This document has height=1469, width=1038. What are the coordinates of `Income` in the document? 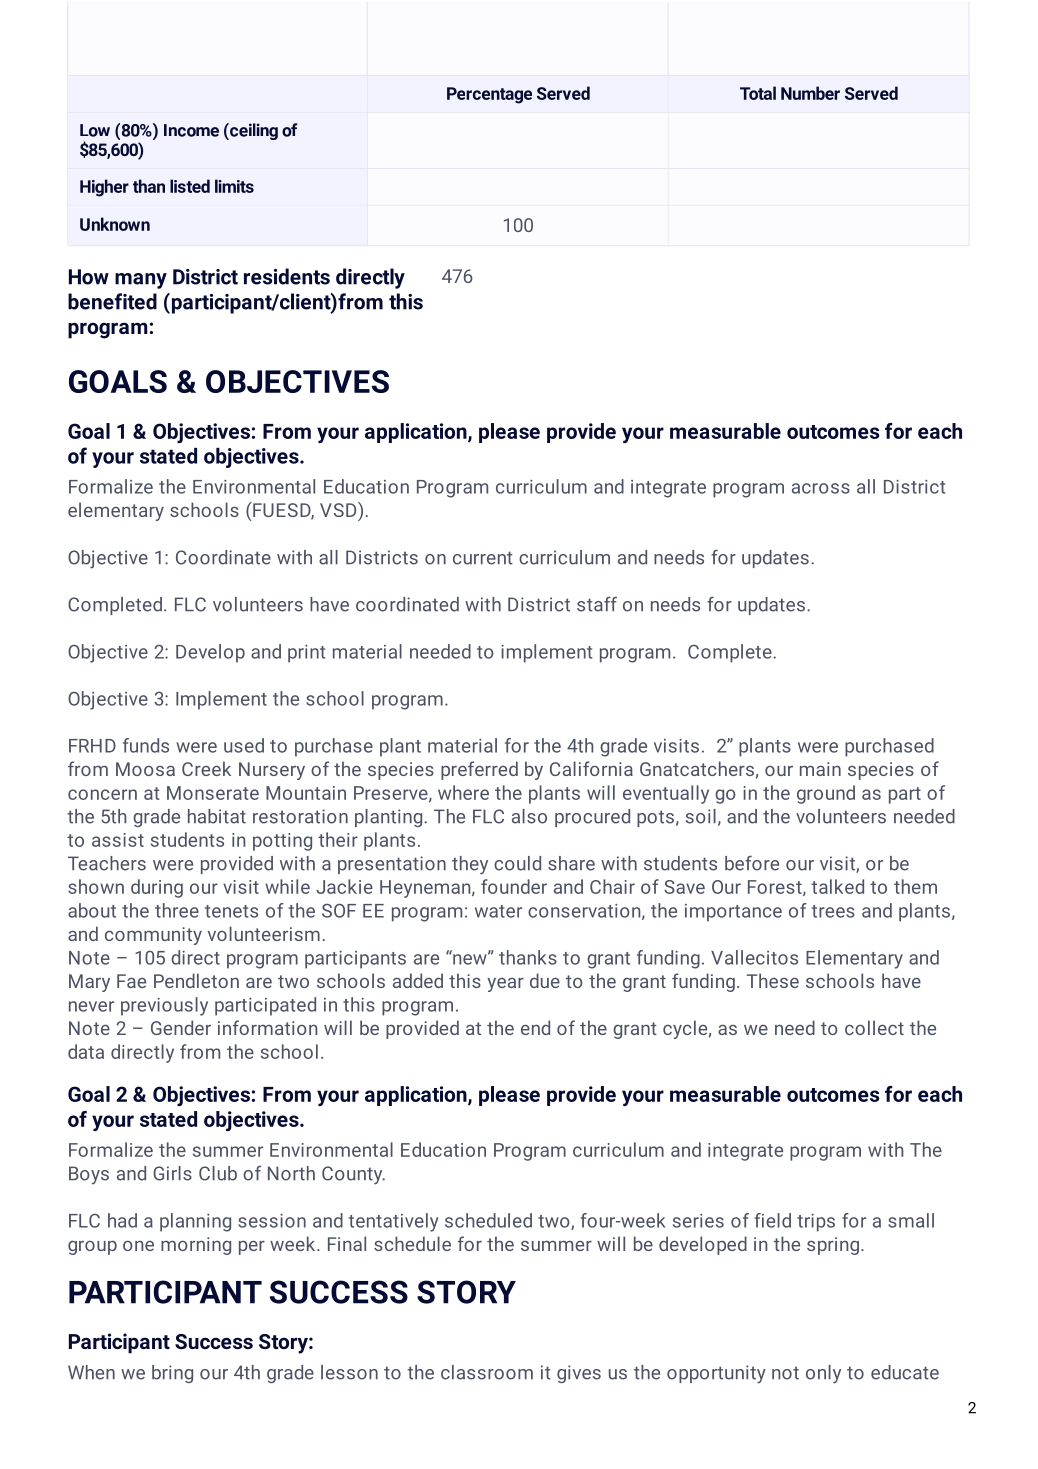 It's located at (191, 130).
